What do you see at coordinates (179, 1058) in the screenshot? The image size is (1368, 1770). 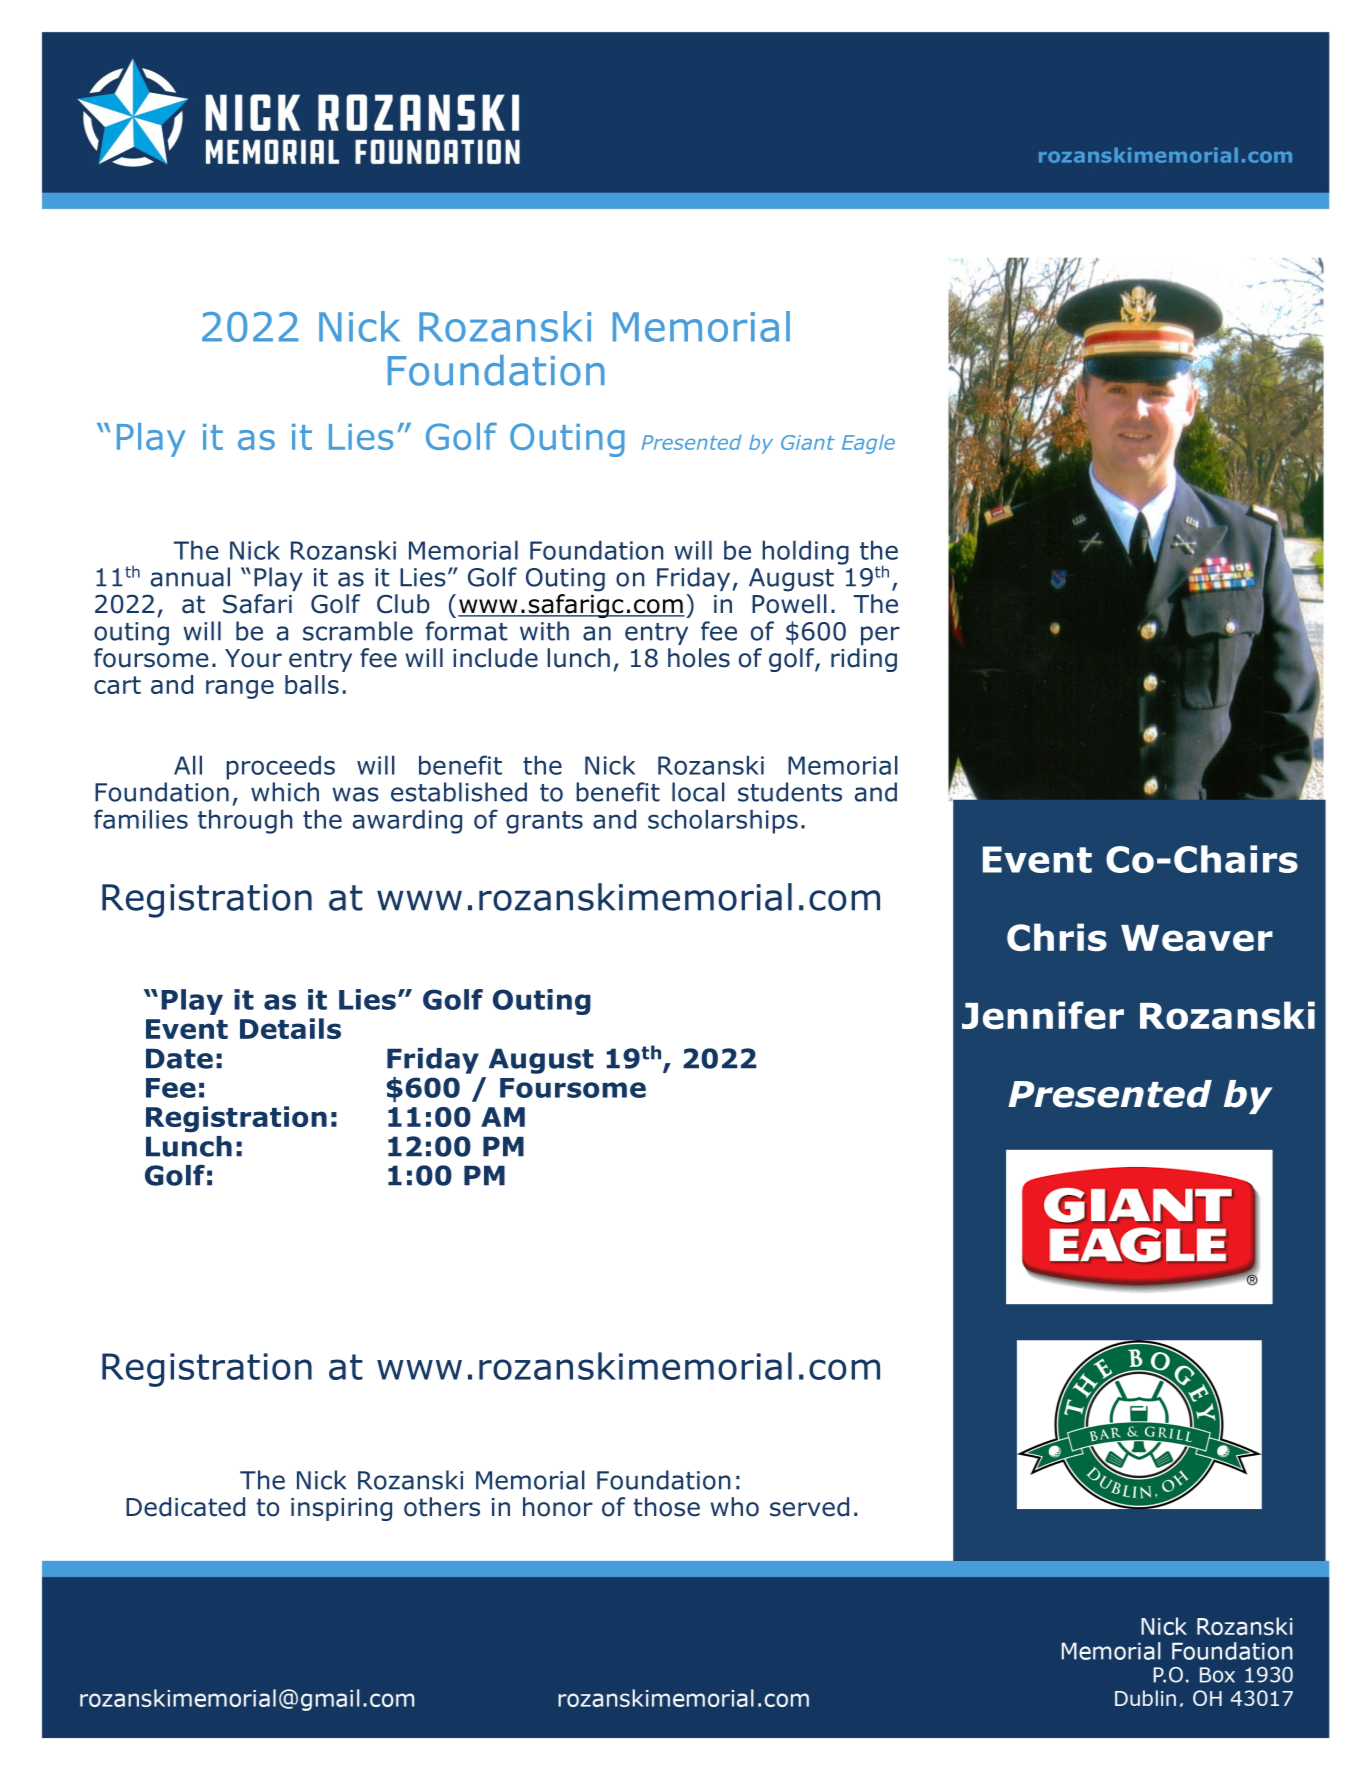 I see `Date` at bounding box center [179, 1058].
